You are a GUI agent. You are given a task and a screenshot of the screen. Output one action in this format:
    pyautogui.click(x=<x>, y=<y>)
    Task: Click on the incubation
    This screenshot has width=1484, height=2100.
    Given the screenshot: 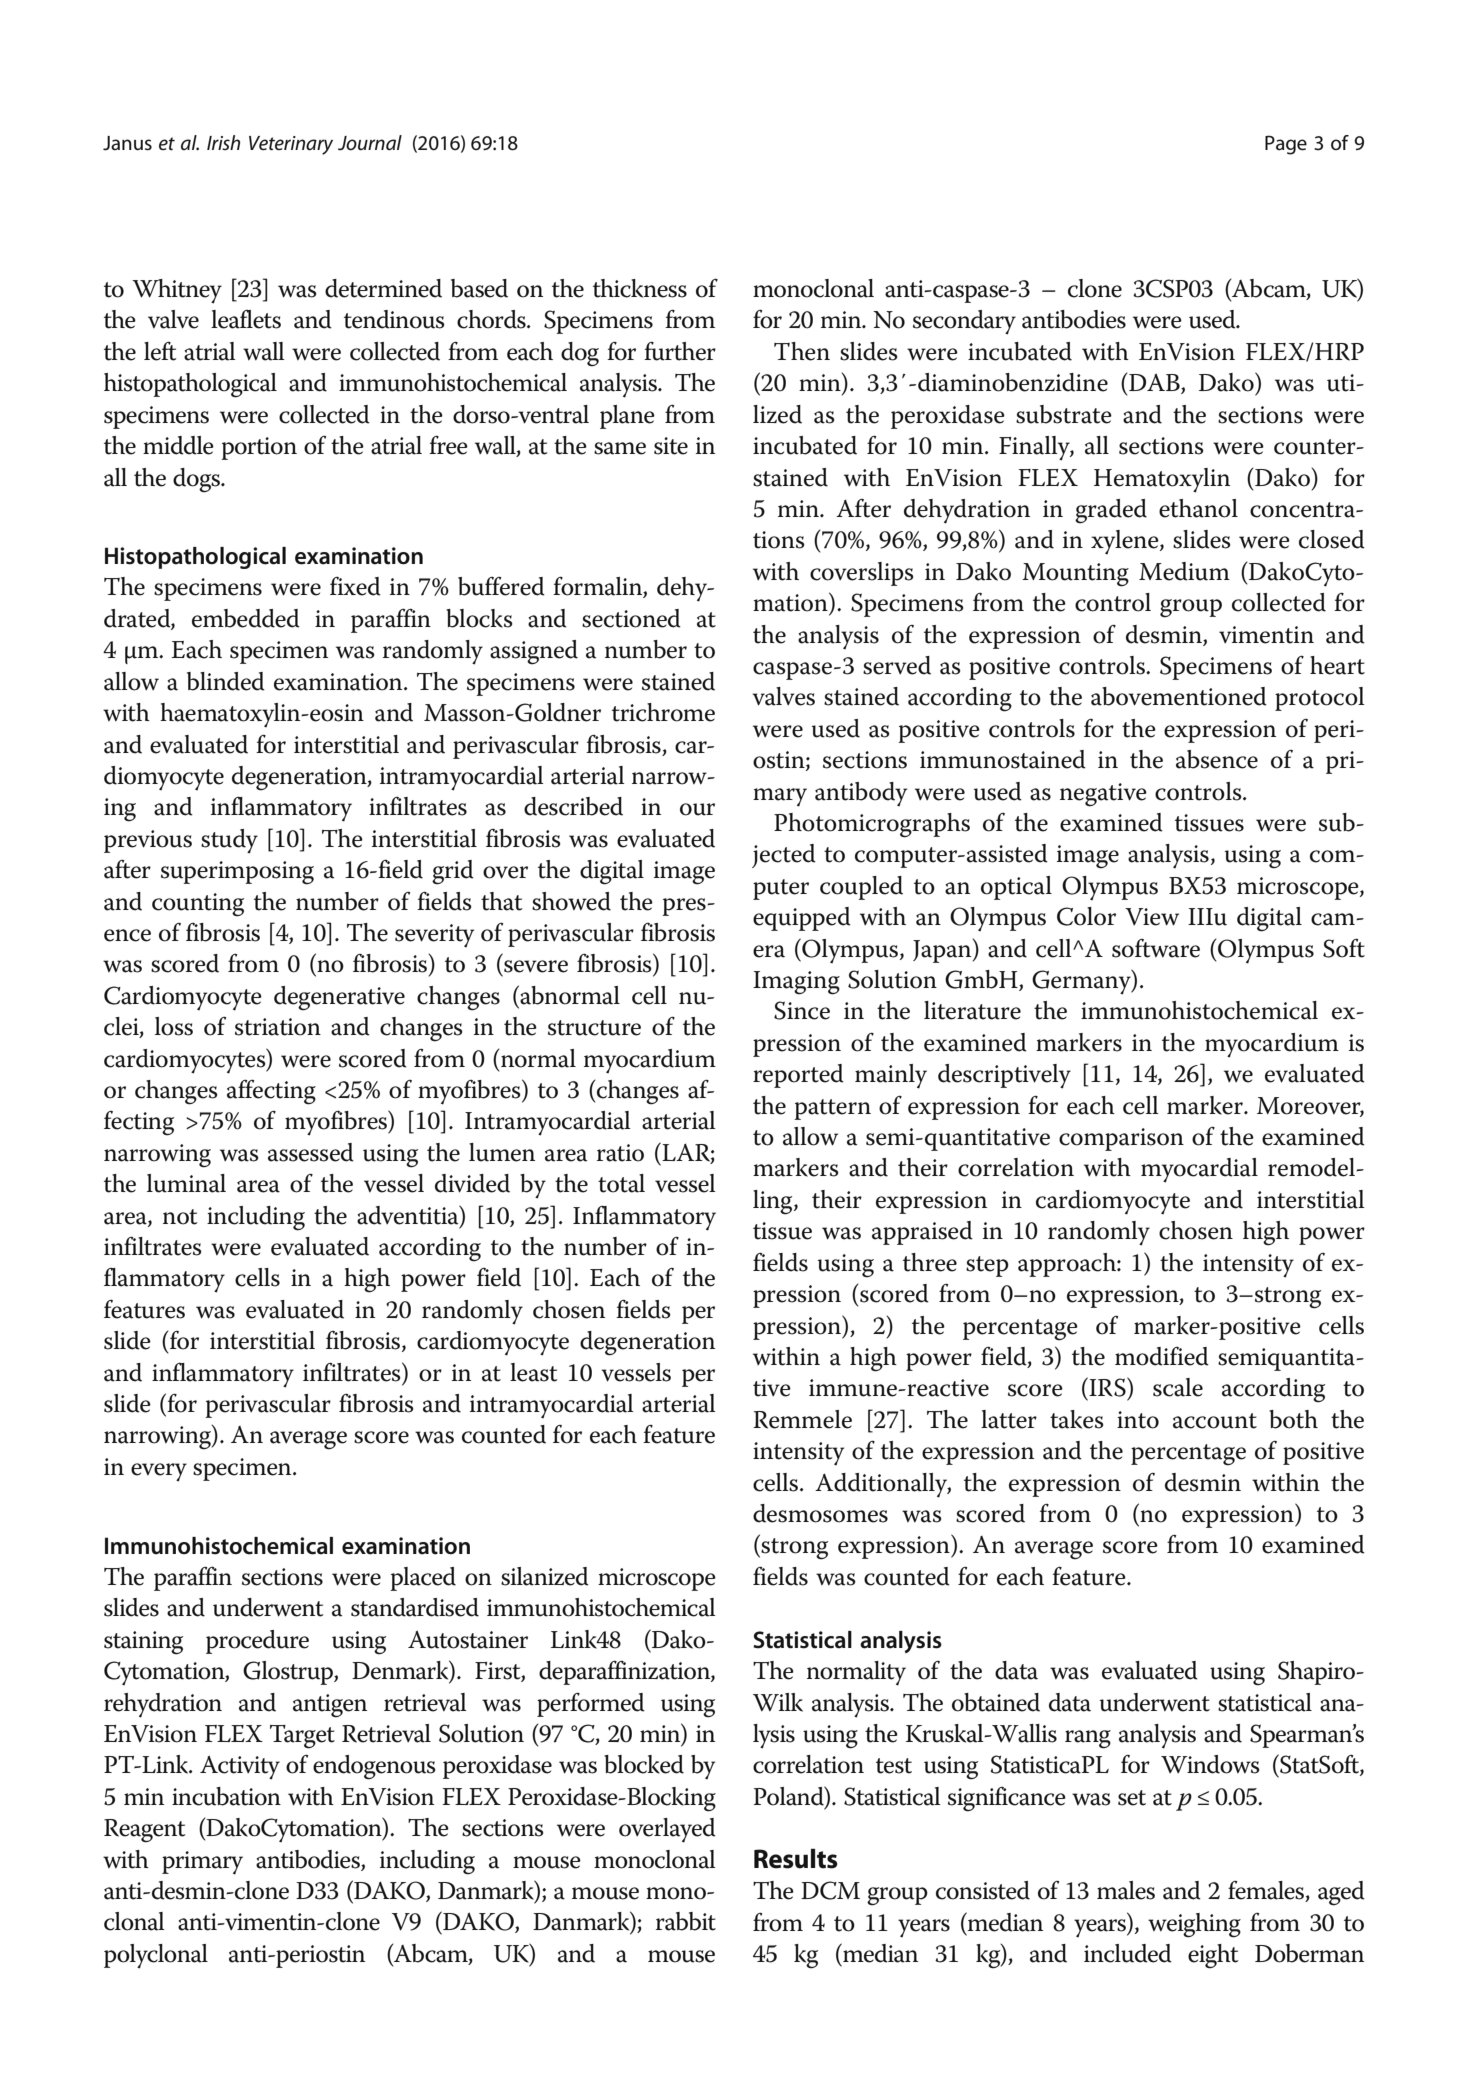 What is the action you would take?
    pyautogui.click(x=226, y=1796)
